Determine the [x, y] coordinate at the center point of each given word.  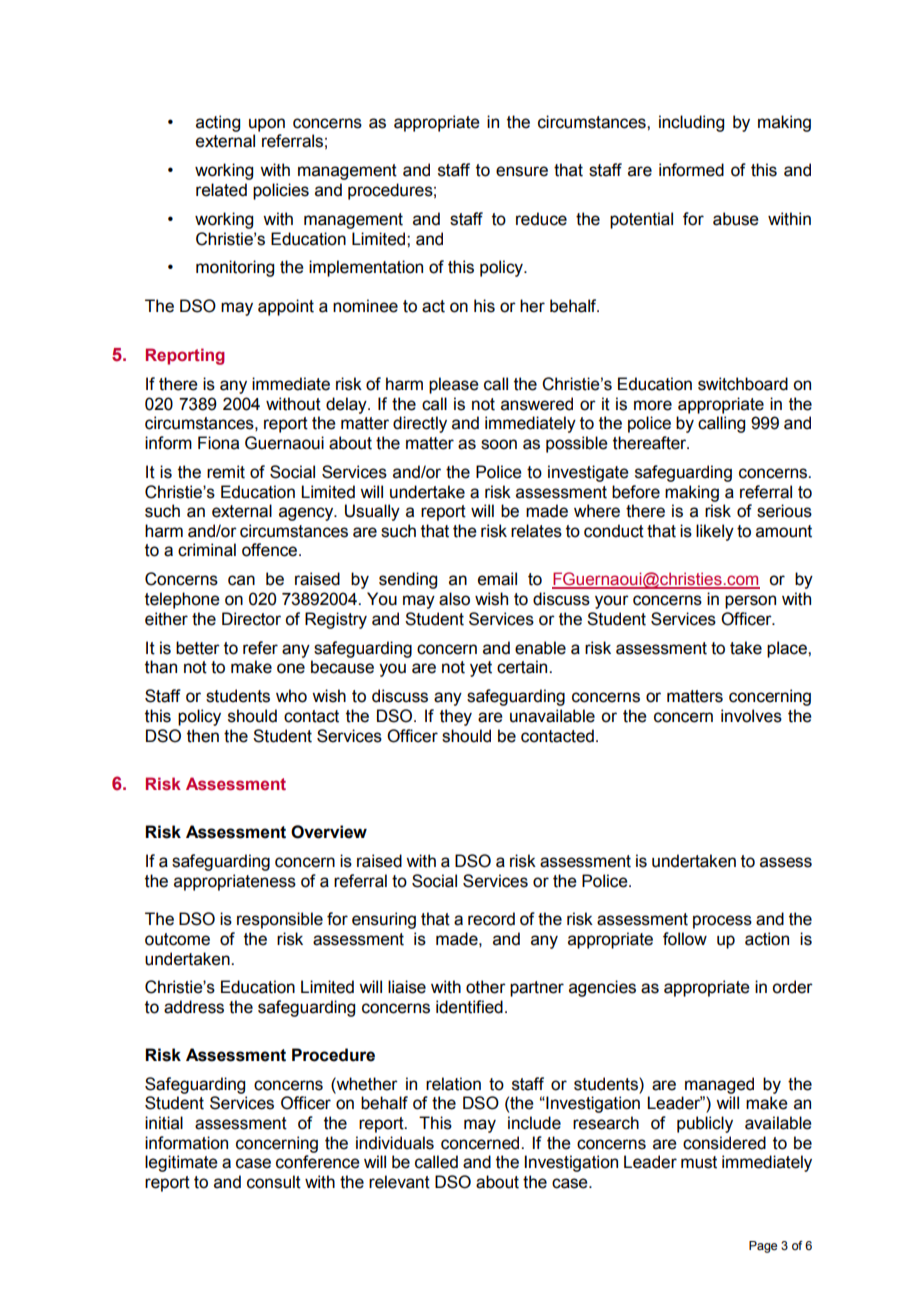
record [491, 919]
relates [536, 531]
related [221, 190]
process [722, 922]
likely [715, 532]
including [691, 123]
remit [226, 472]
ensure [522, 171]
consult [274, 1182]
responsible [280, 920]
